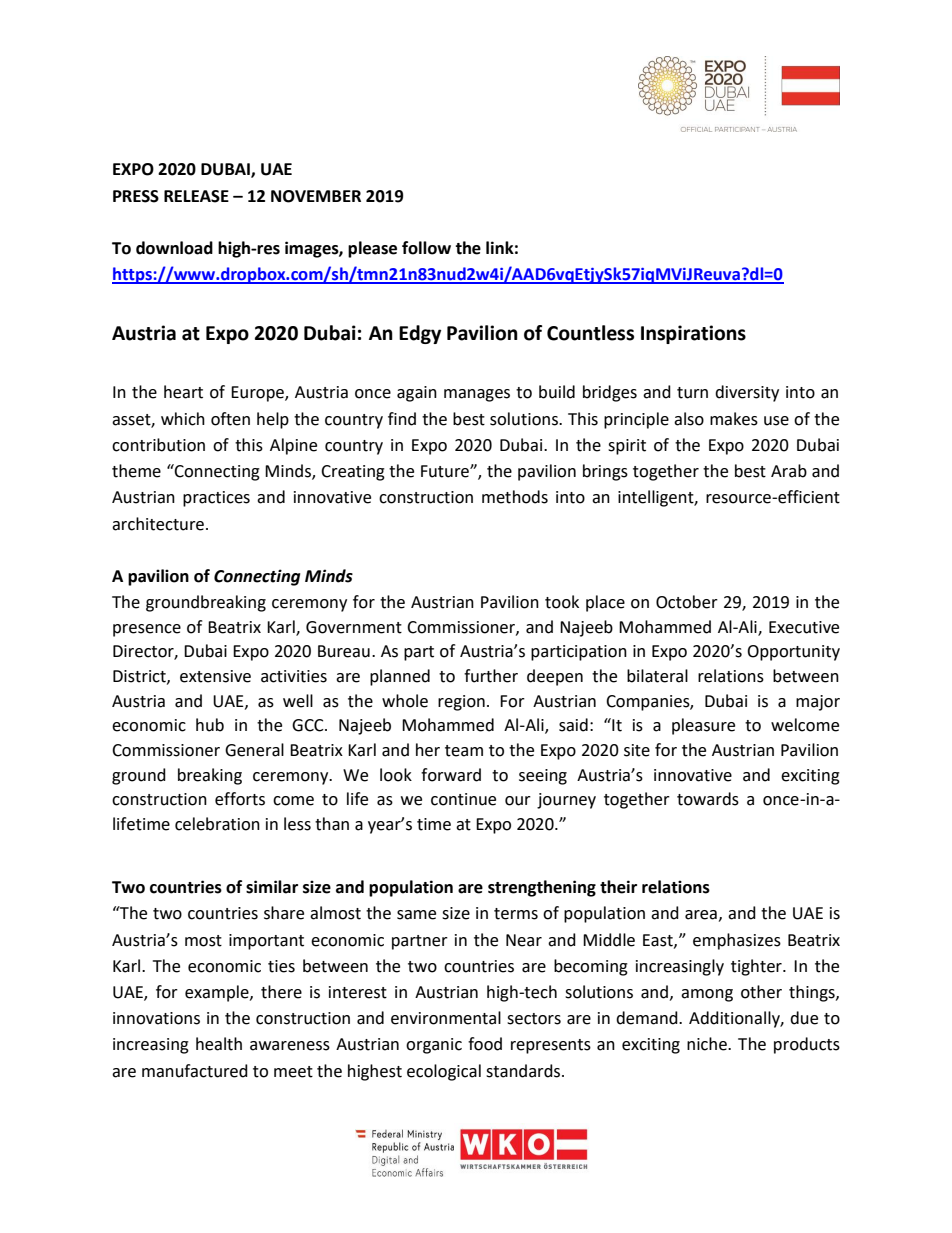  Describe the element at coordinates (463, 799) in the screenshot. I see `continue` at that location.
